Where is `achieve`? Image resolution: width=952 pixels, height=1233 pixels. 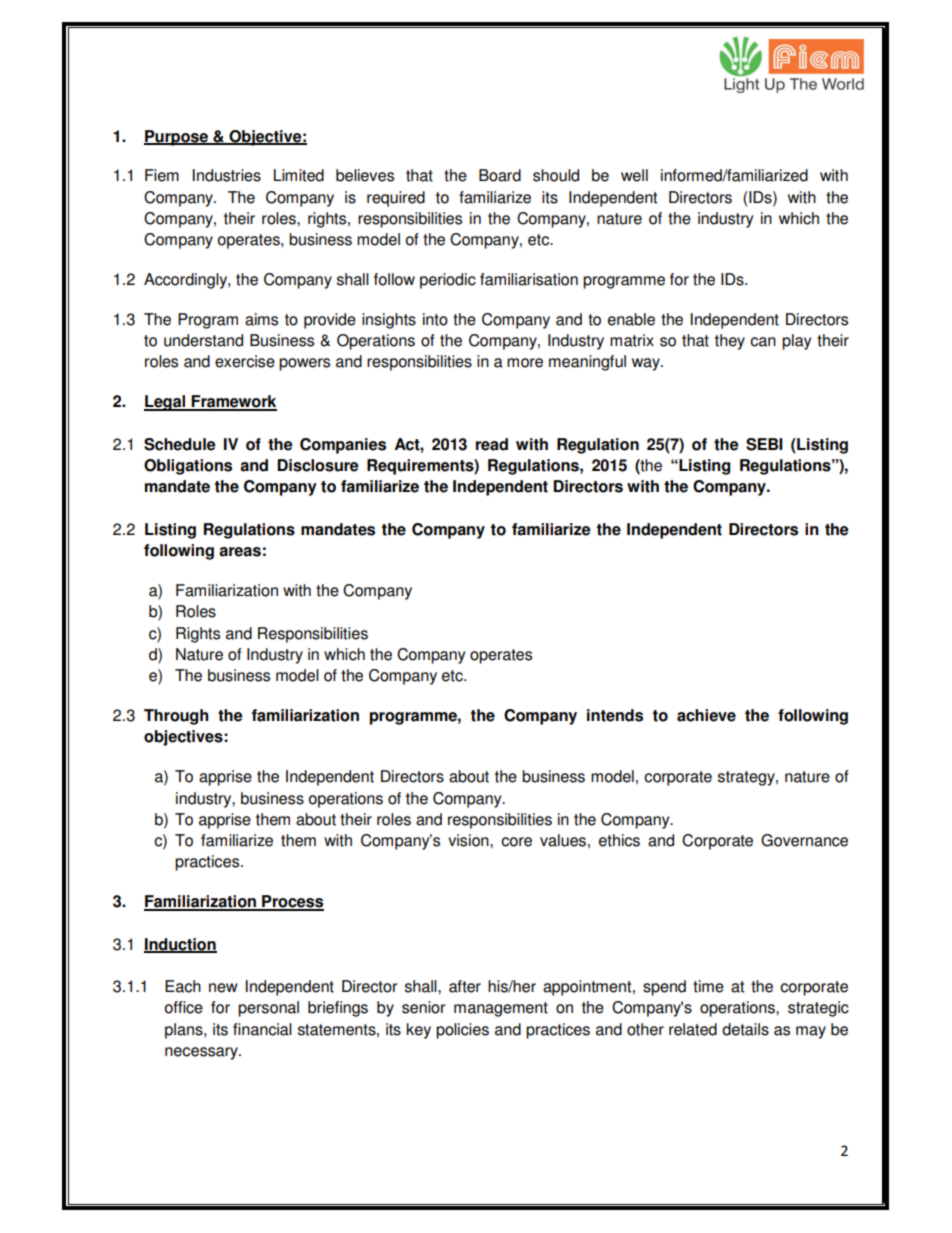 achieve is located at coordinates (706, 715).
